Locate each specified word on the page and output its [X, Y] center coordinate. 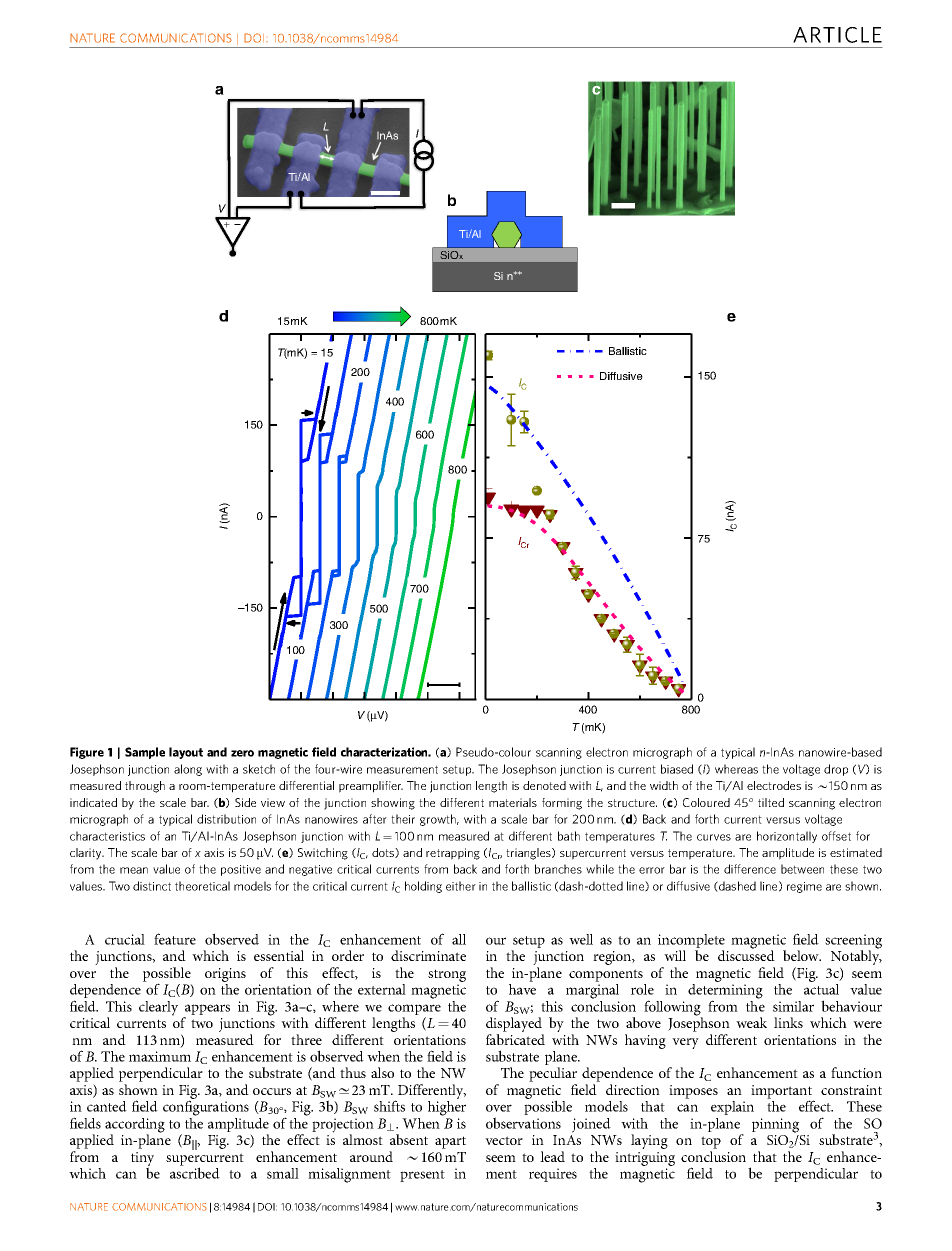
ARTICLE [837, 35]
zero [242, 753]
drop [836, 770]
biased [677, 769]
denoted [544, 785]
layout [186, 753]
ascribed [195, 1173]
